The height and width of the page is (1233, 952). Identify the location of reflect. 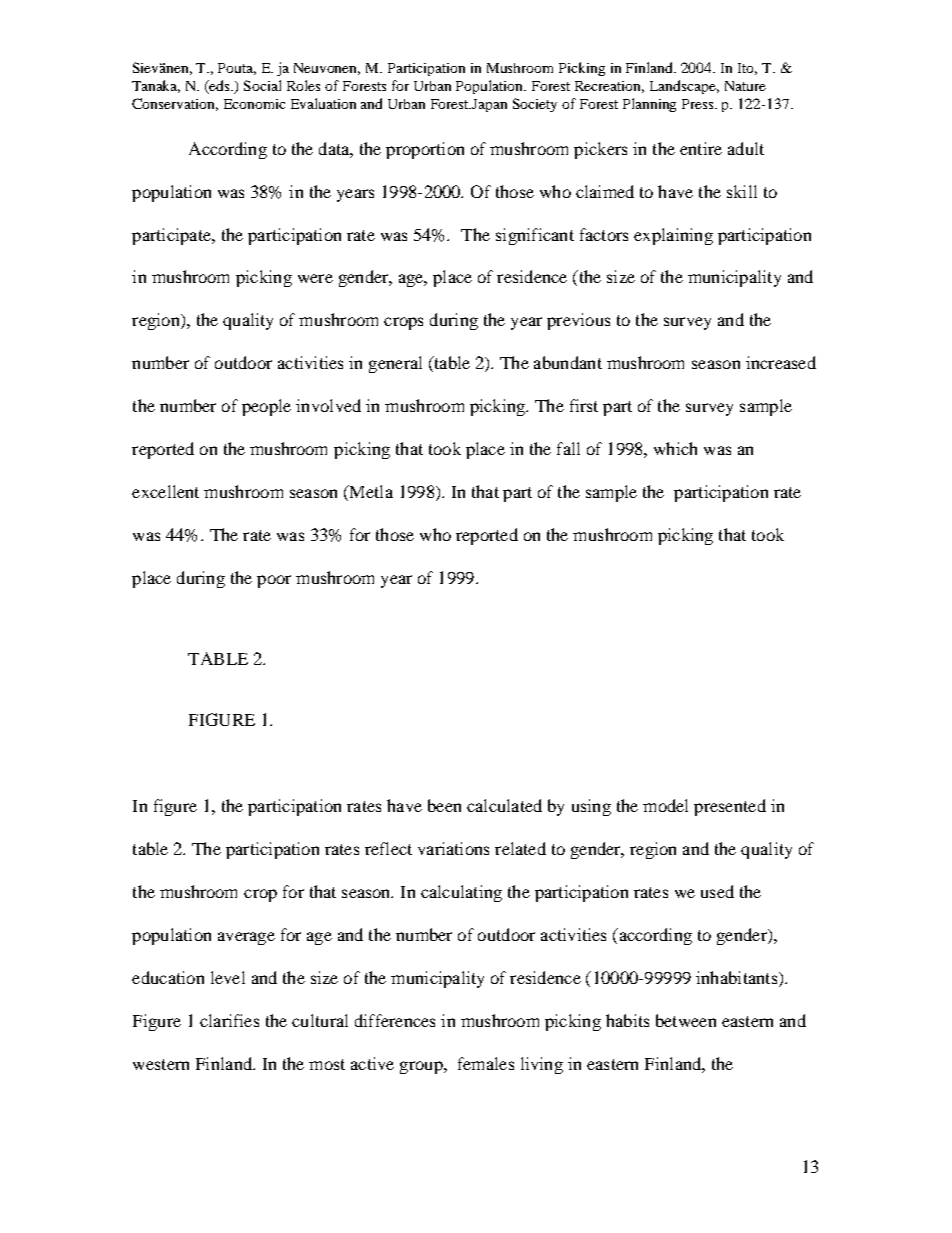
(388, 848).
